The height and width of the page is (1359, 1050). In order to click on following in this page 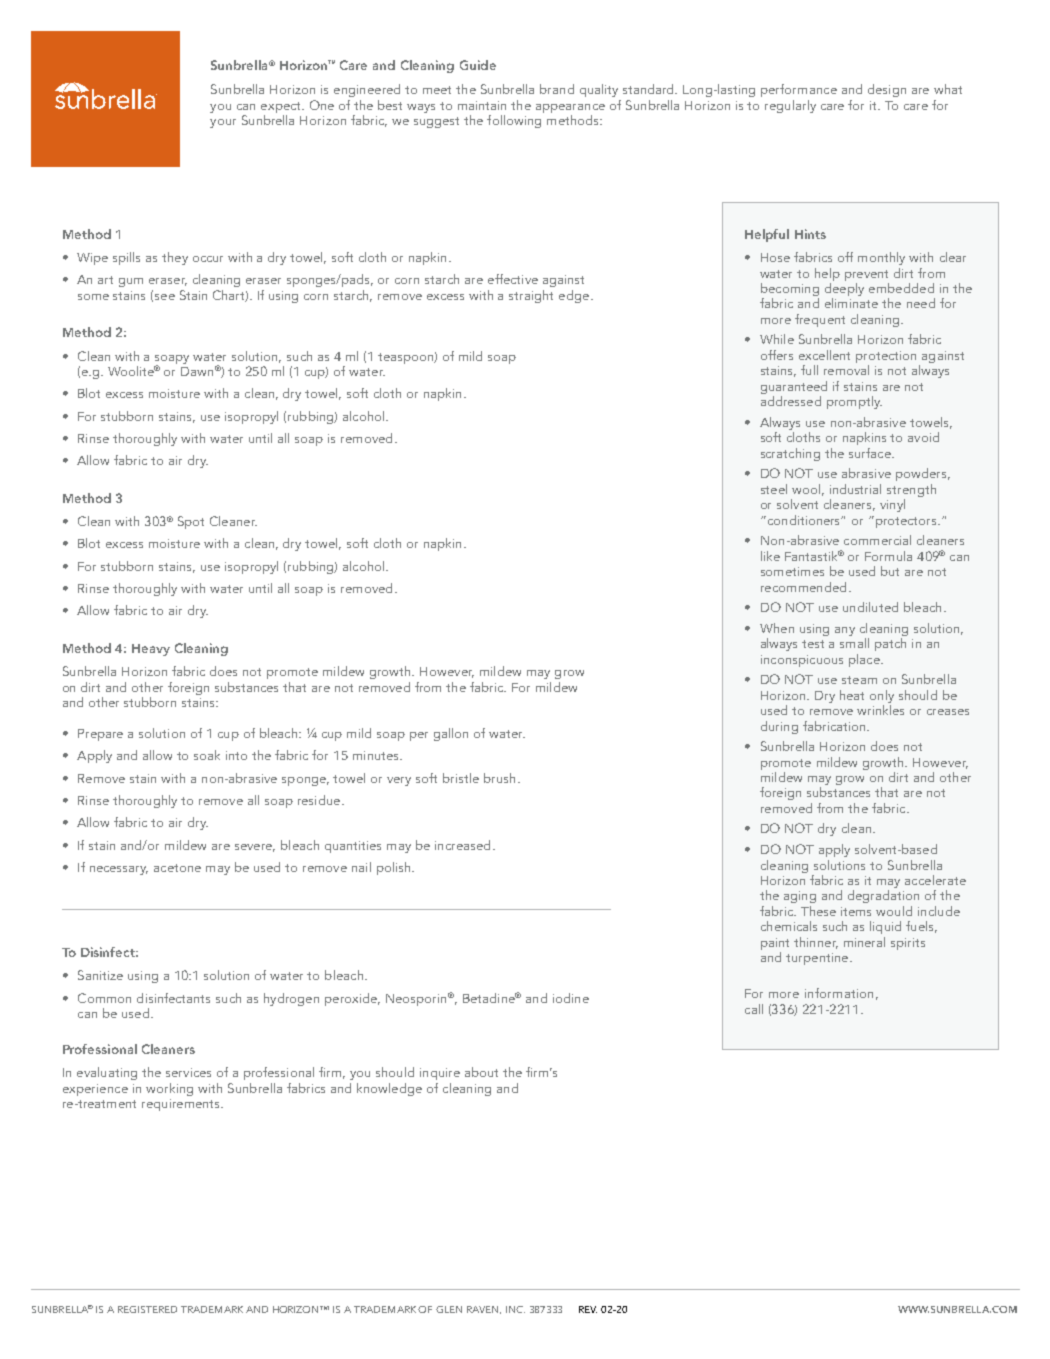, I will do `click(514, 121)`.
